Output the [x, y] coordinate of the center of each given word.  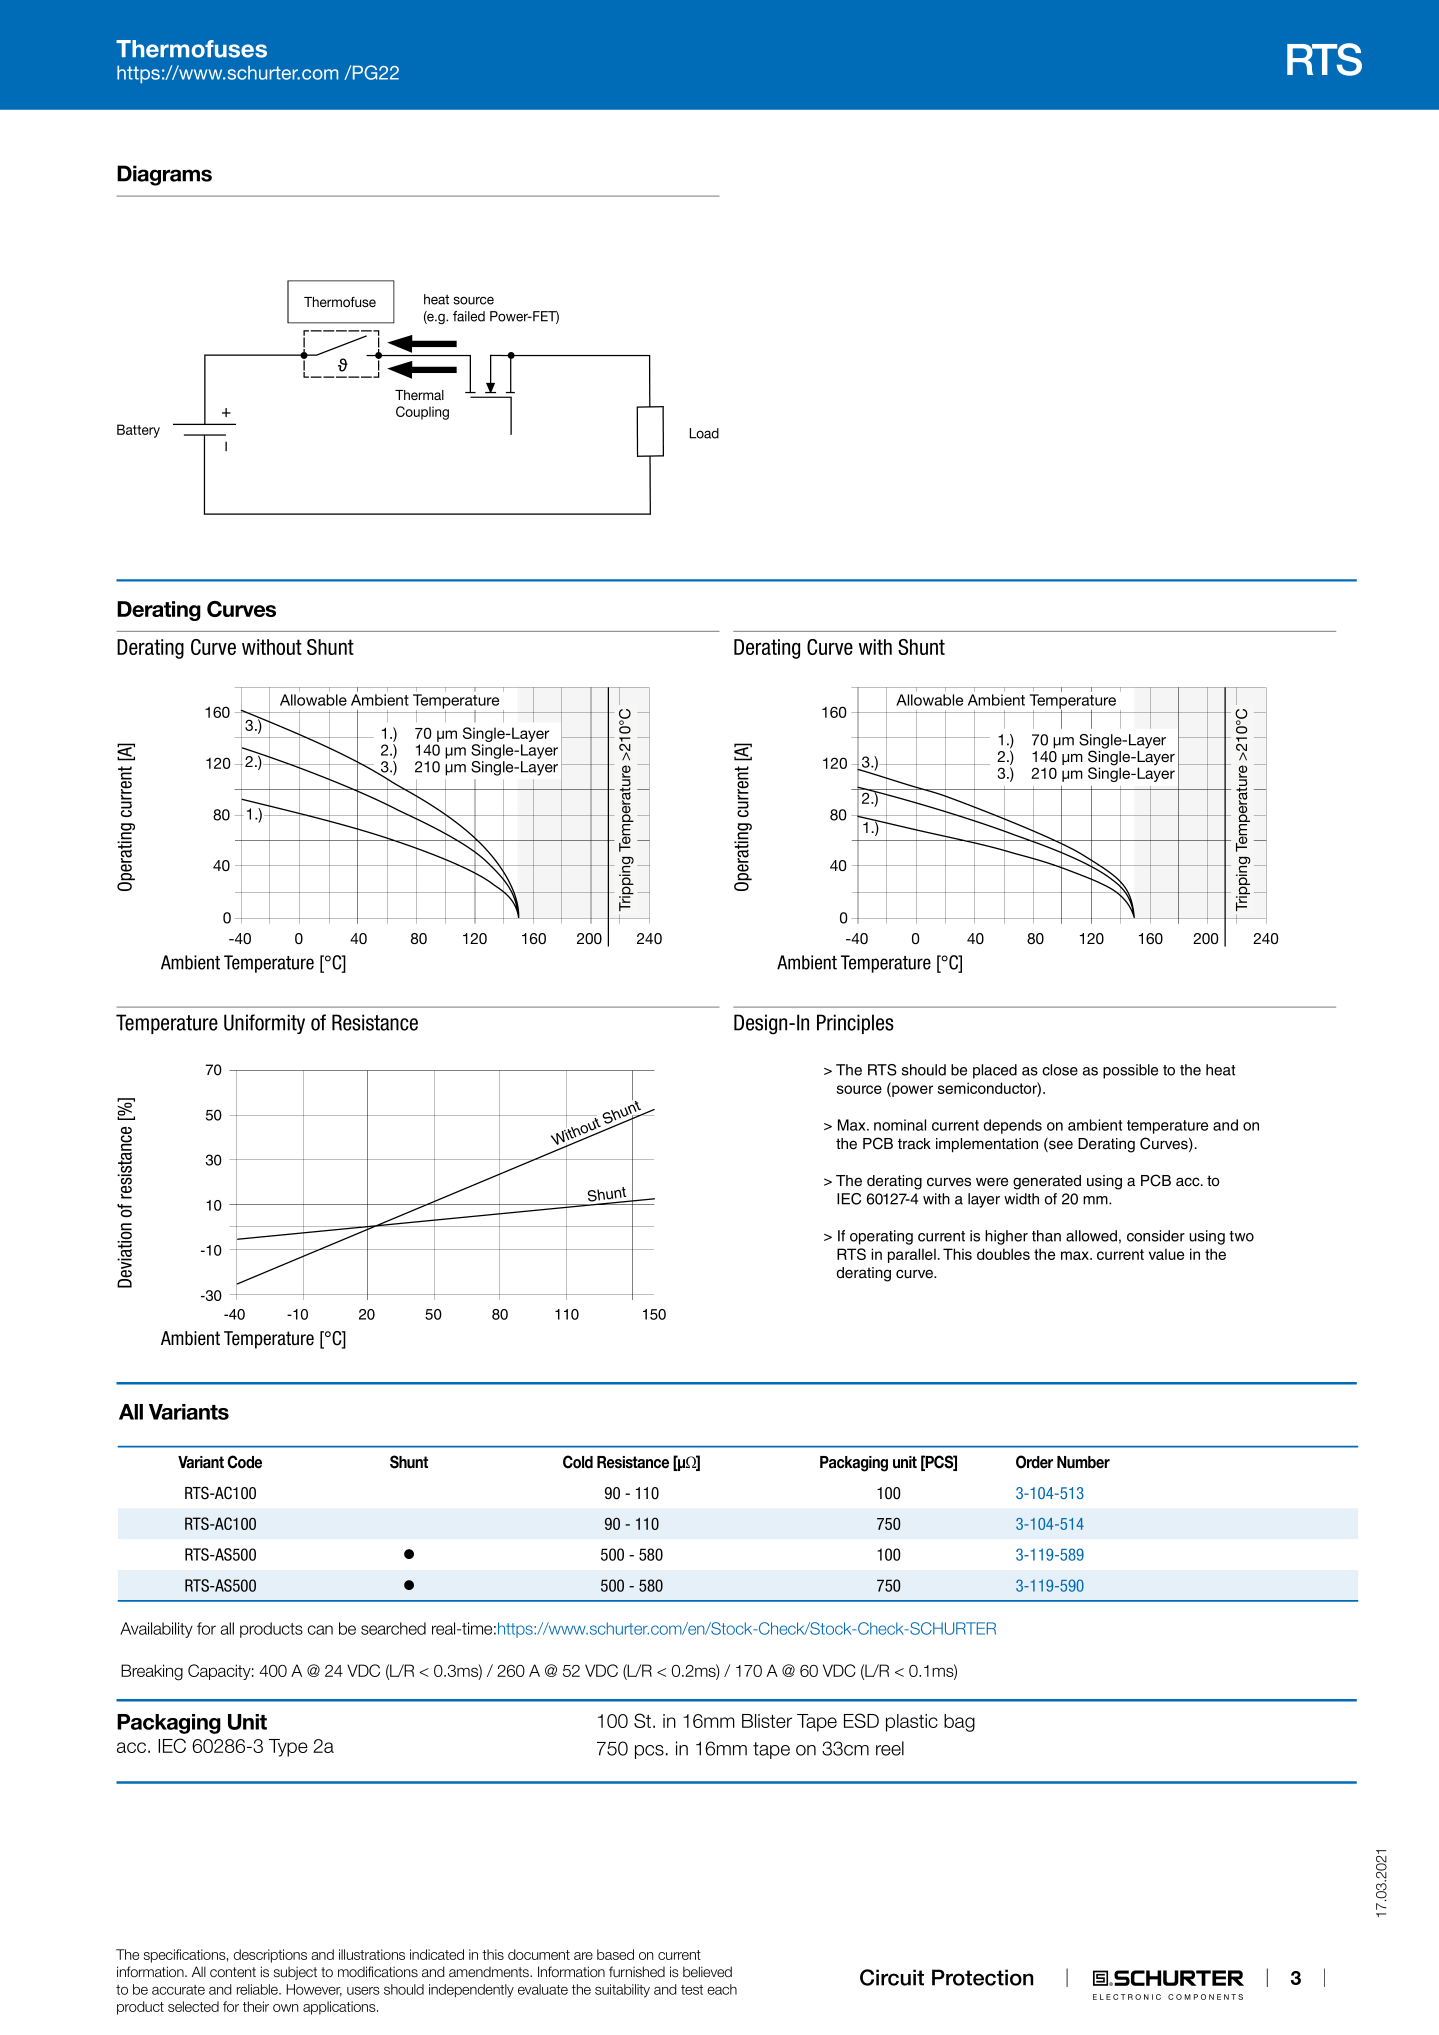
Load [704, 433]
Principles [855, 1024]
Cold [578, 1462]
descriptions [270, 1956]
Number [1083, 1462]
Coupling [422, 413]
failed [469, 316]
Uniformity [264, 1024]
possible [1130, 1071]
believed [707, 1972]
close [1060, 1070]
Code [245, 1462]
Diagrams [164, 175]
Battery [138, 431]
